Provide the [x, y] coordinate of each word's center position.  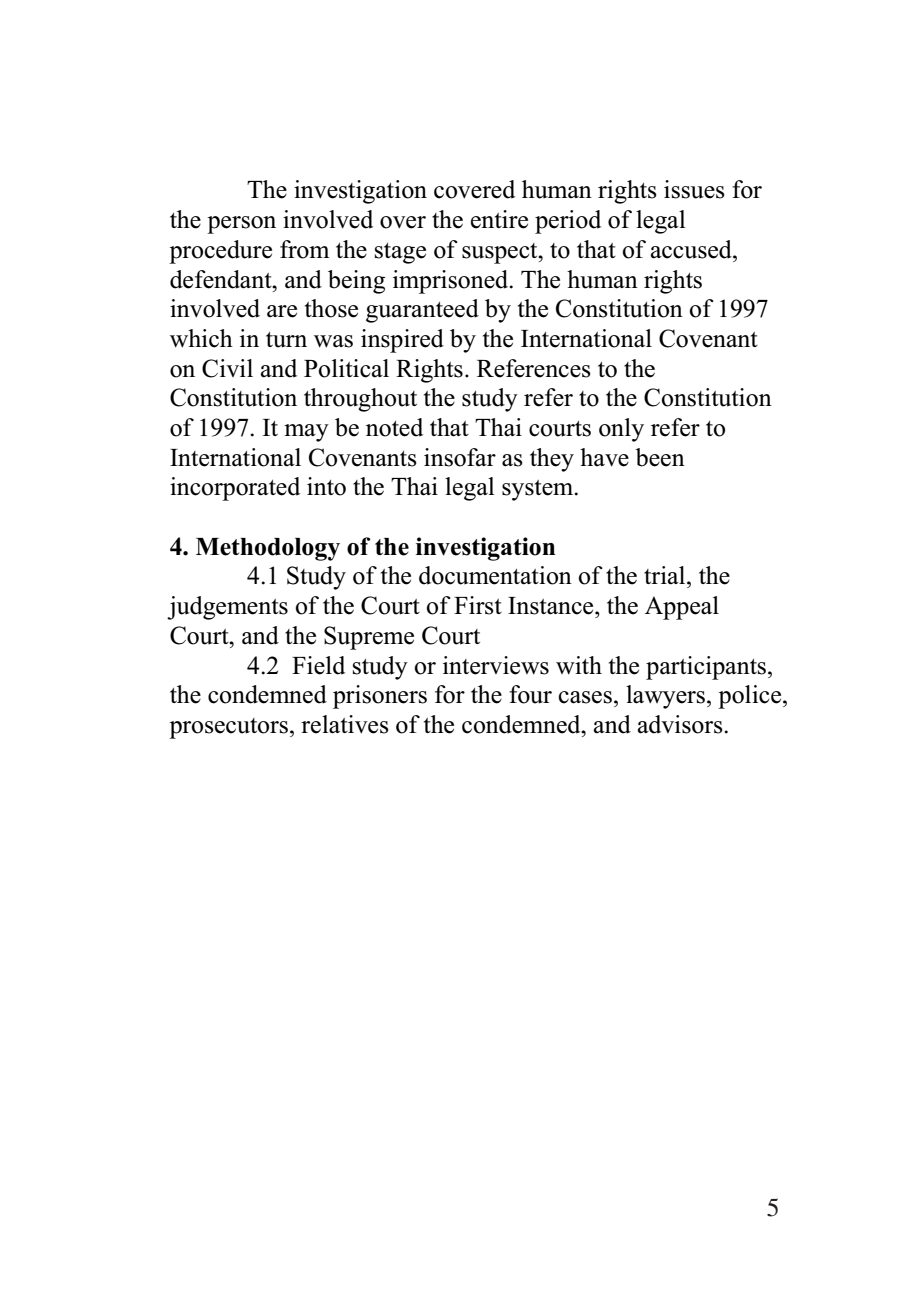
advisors [680, 724]
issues [694, 189]
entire [499, 219]
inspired [402, 341]
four [530, 694]
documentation [495, 575]
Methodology [268, 549]
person [241, 225]
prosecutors [228, 728]
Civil [227, 368]
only [621, 430]
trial [666, 575]
